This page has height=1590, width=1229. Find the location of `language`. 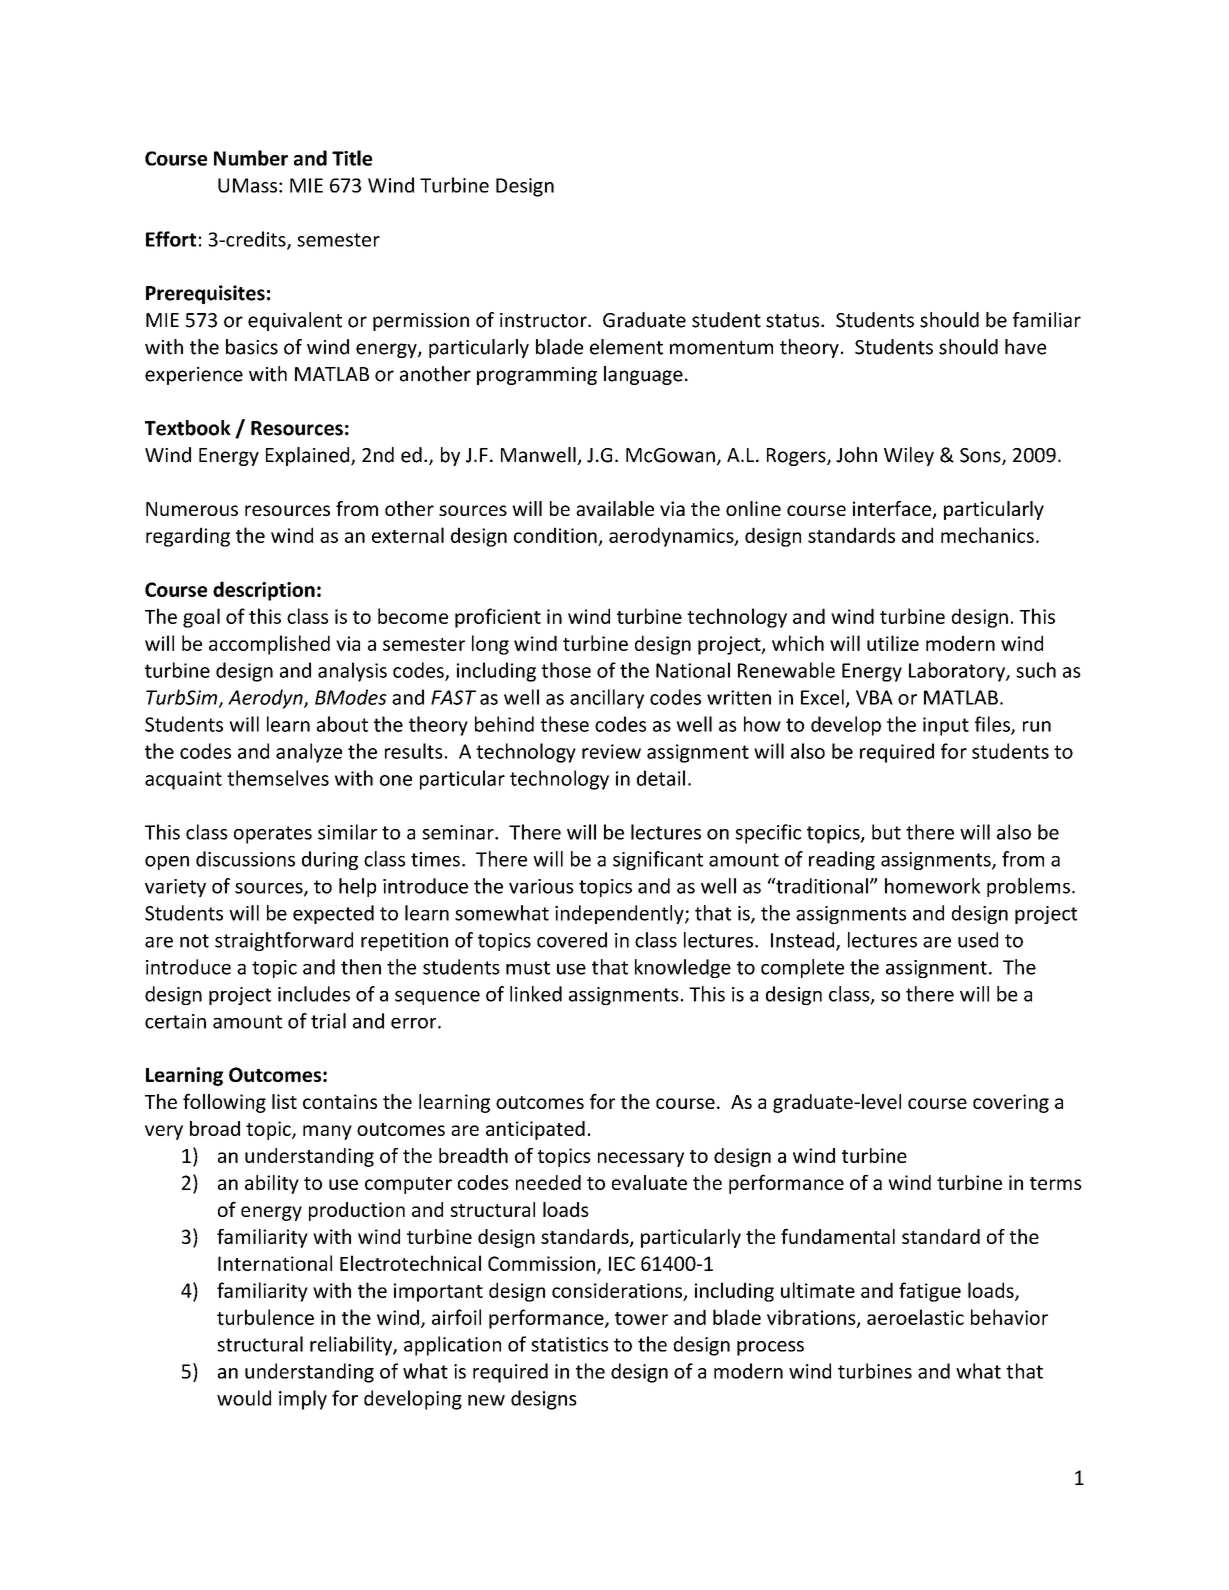

language is located at coordinates (643, 375).
